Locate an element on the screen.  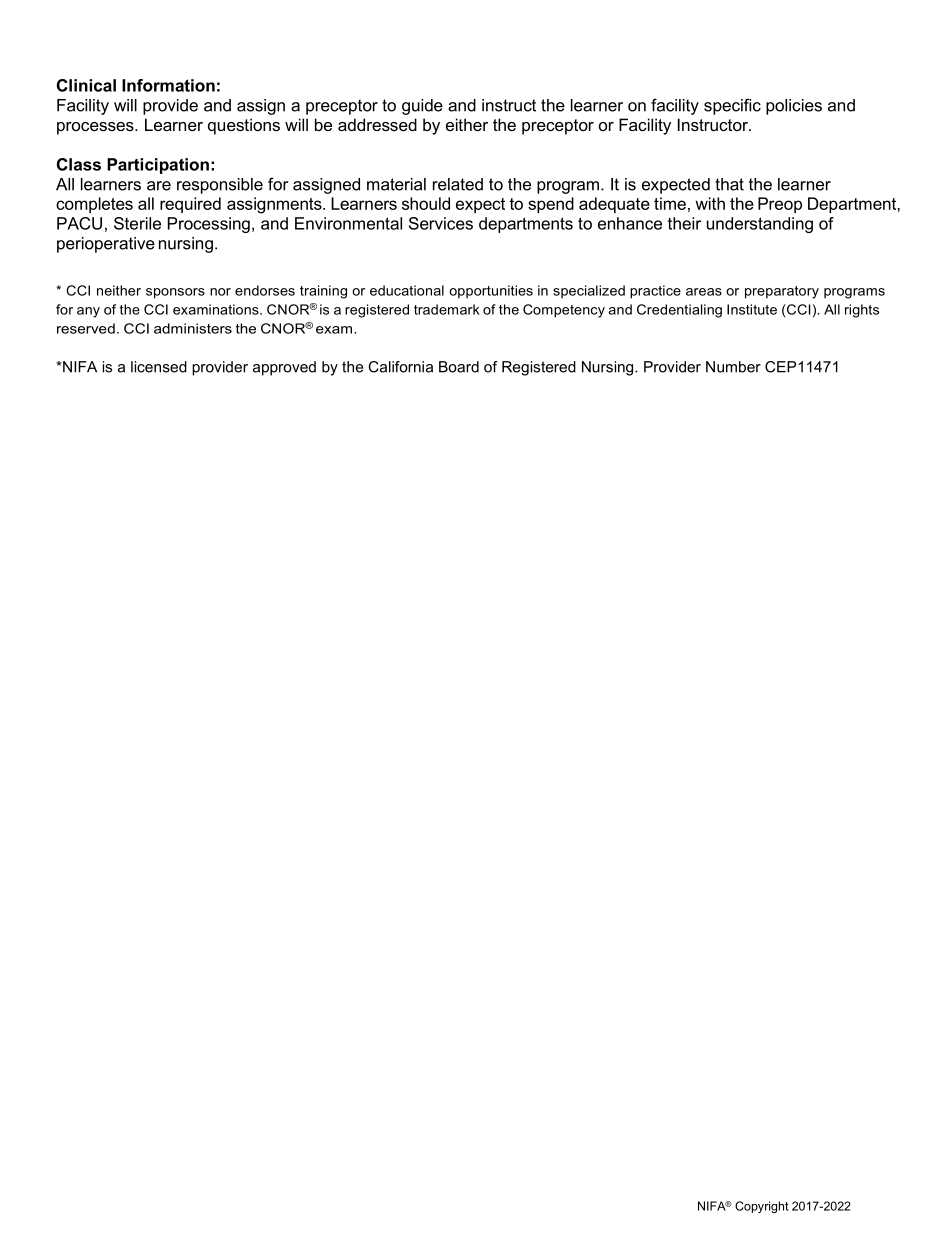
policies is located at coordinates (794, 107).
